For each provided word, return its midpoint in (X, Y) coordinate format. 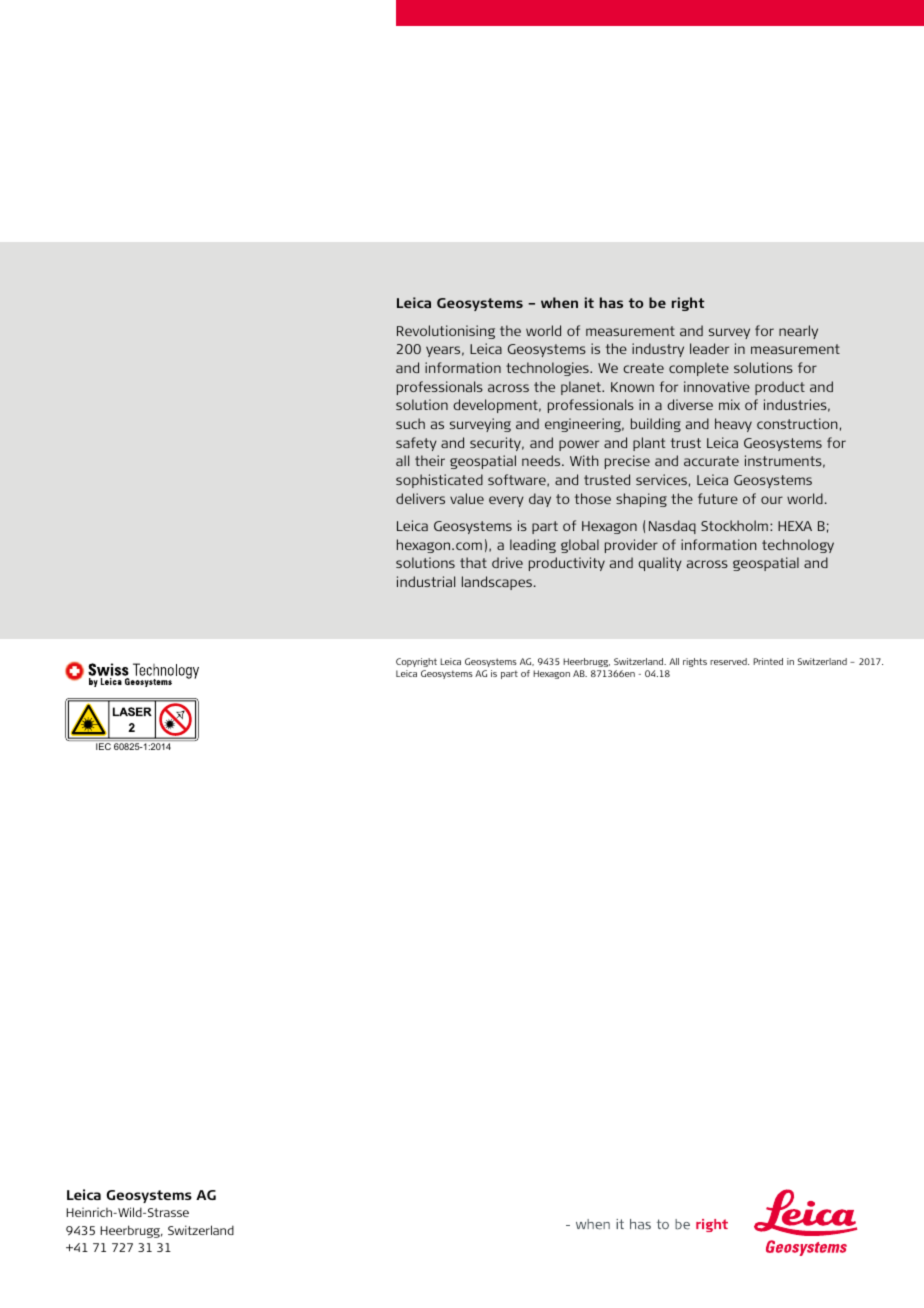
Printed (768, 661)
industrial (426, 581)
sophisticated (439, 481)
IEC (103, 746)
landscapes (498, 583)
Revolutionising (446, 332)
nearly (798, 332)
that (473, 562)
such (410, 423)
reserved (729, 661)
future (718, 498)
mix (729, 404)
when (559, 302)
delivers (420, 498)
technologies (548, 369)
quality (660, 564)
